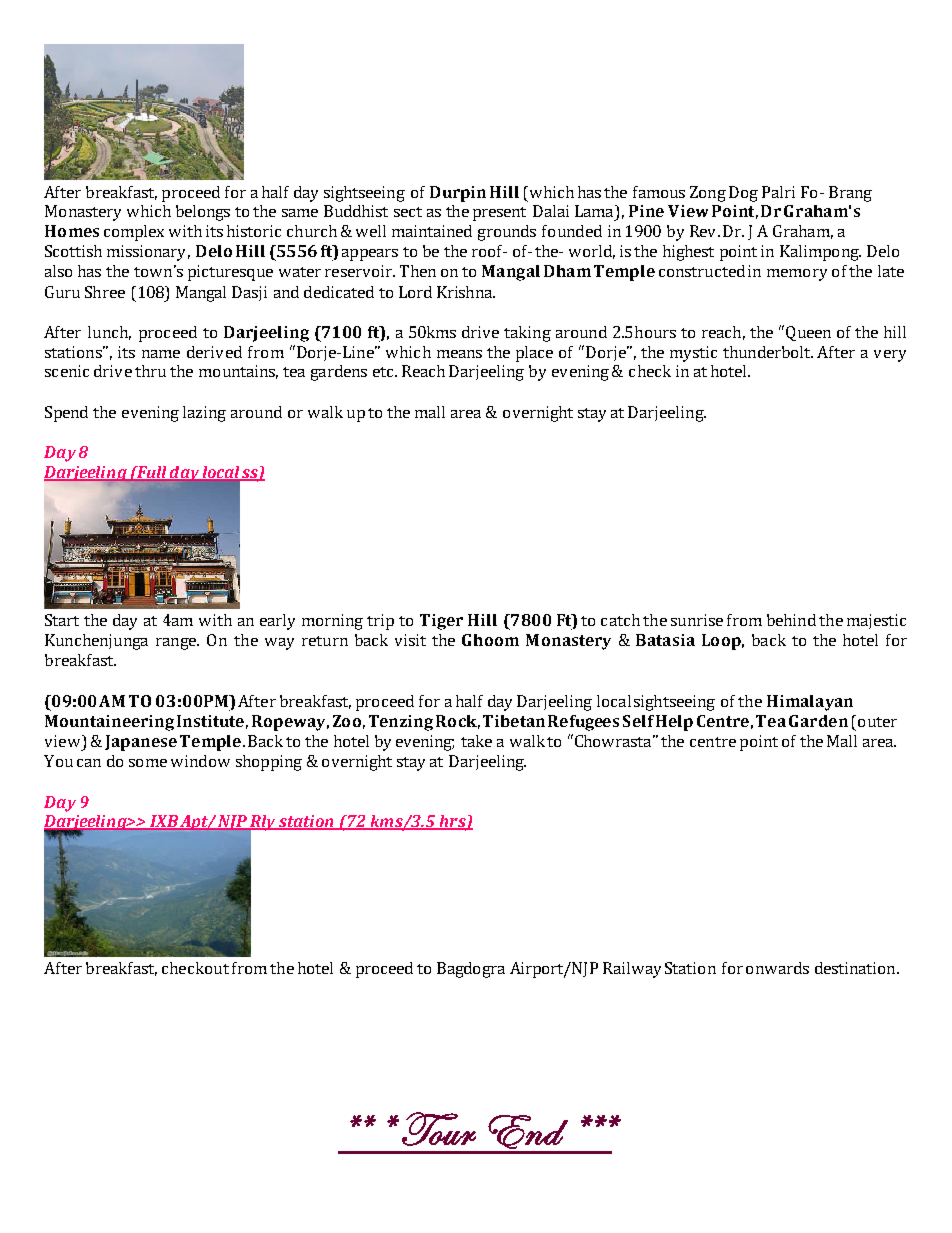  What do you see at coordinates (204, 414) in the document?
I see `lazing` at bounding box center [204, 414].
